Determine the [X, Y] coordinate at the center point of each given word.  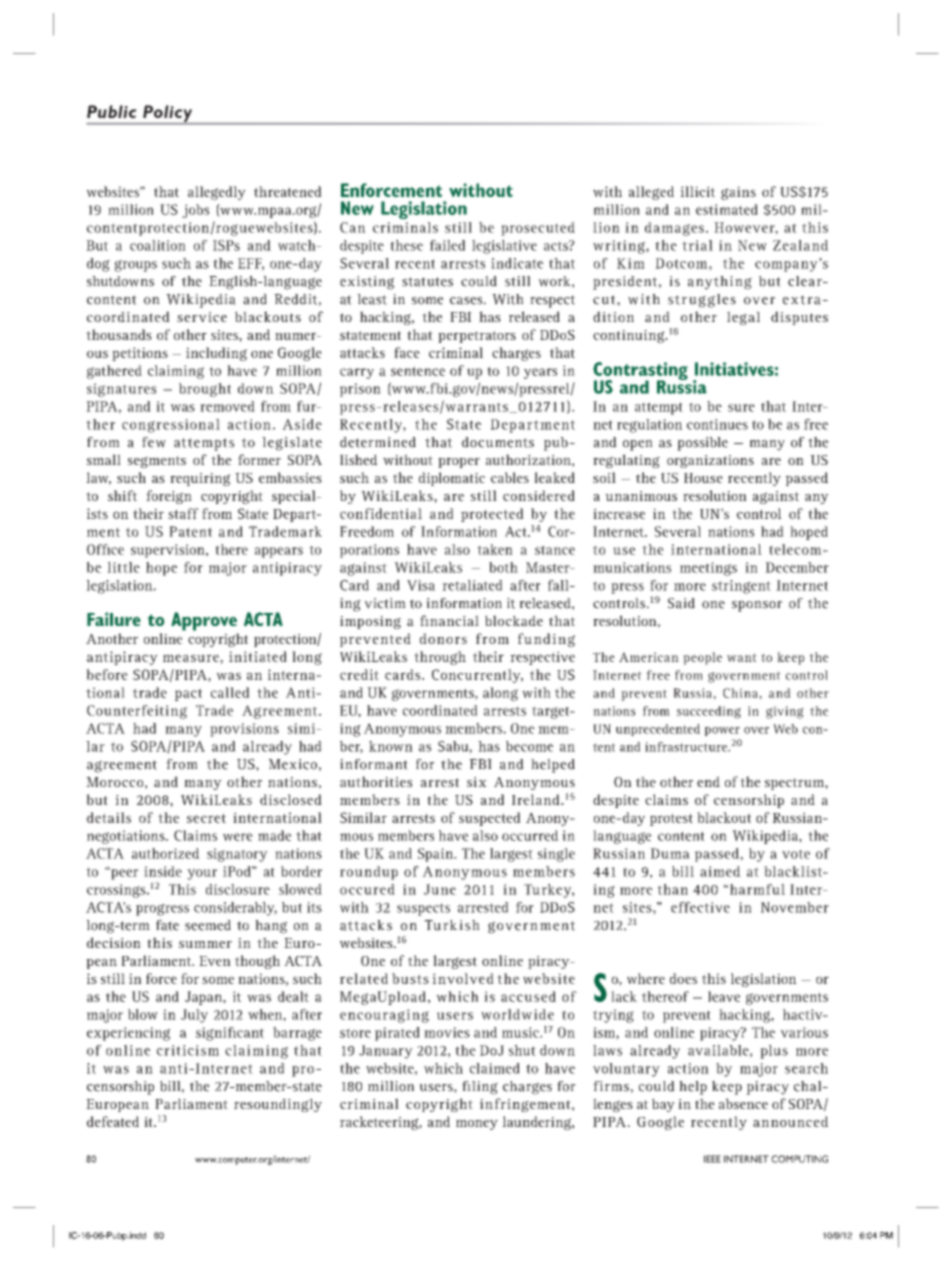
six [477, 782]
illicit [697, 191]
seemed [208, 925]
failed [447, 245]
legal [743, 318]
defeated [113, 1121]
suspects [423, 909]
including [216, 354]
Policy [168, 114]
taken [495, 549]
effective [700, 907]
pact [188, 694]
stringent [741, 587]
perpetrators [477, 337]
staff [183, 513]
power [722, 731]
